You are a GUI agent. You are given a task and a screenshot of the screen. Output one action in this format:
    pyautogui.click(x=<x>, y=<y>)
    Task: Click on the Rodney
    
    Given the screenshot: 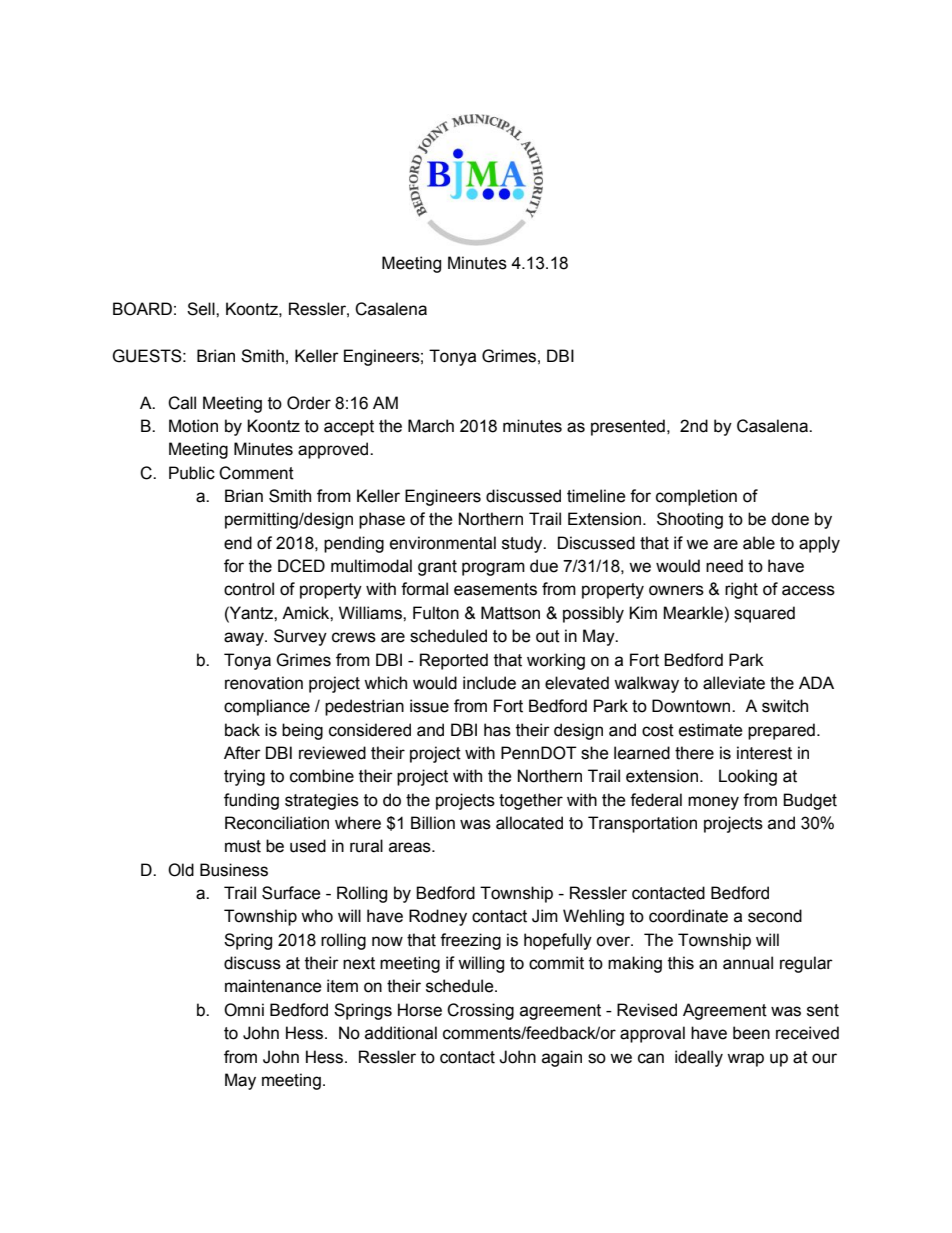 What is the action you would take?
    pyautogui.click(x=438, y=917)
